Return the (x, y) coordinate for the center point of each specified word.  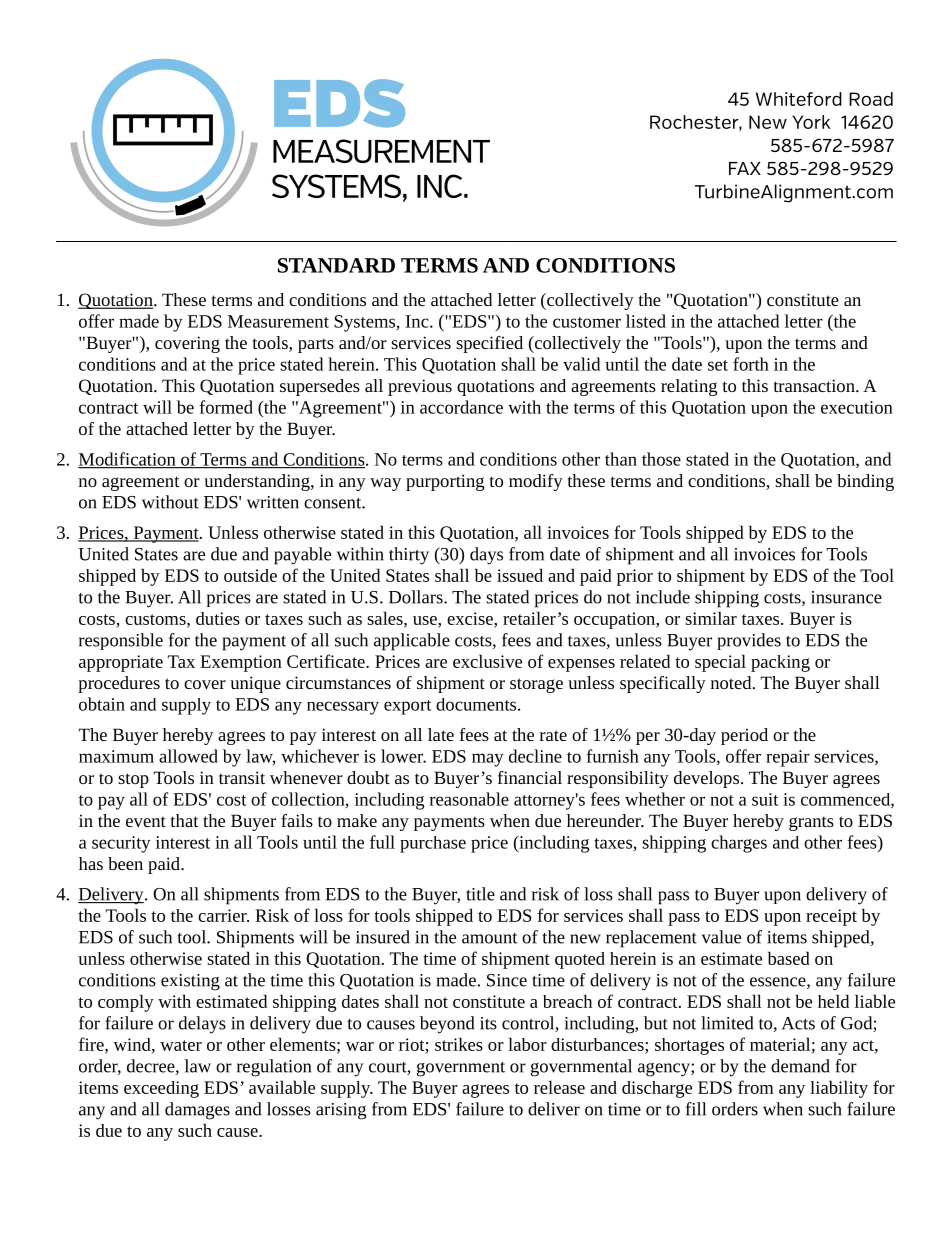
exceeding (161, 1089)
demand (800, 1066)
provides (749, 641)
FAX (745, 168)
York (811, 122)
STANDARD (336, 265)
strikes (459, 1044)
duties (218, 618)
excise (471, 618)
